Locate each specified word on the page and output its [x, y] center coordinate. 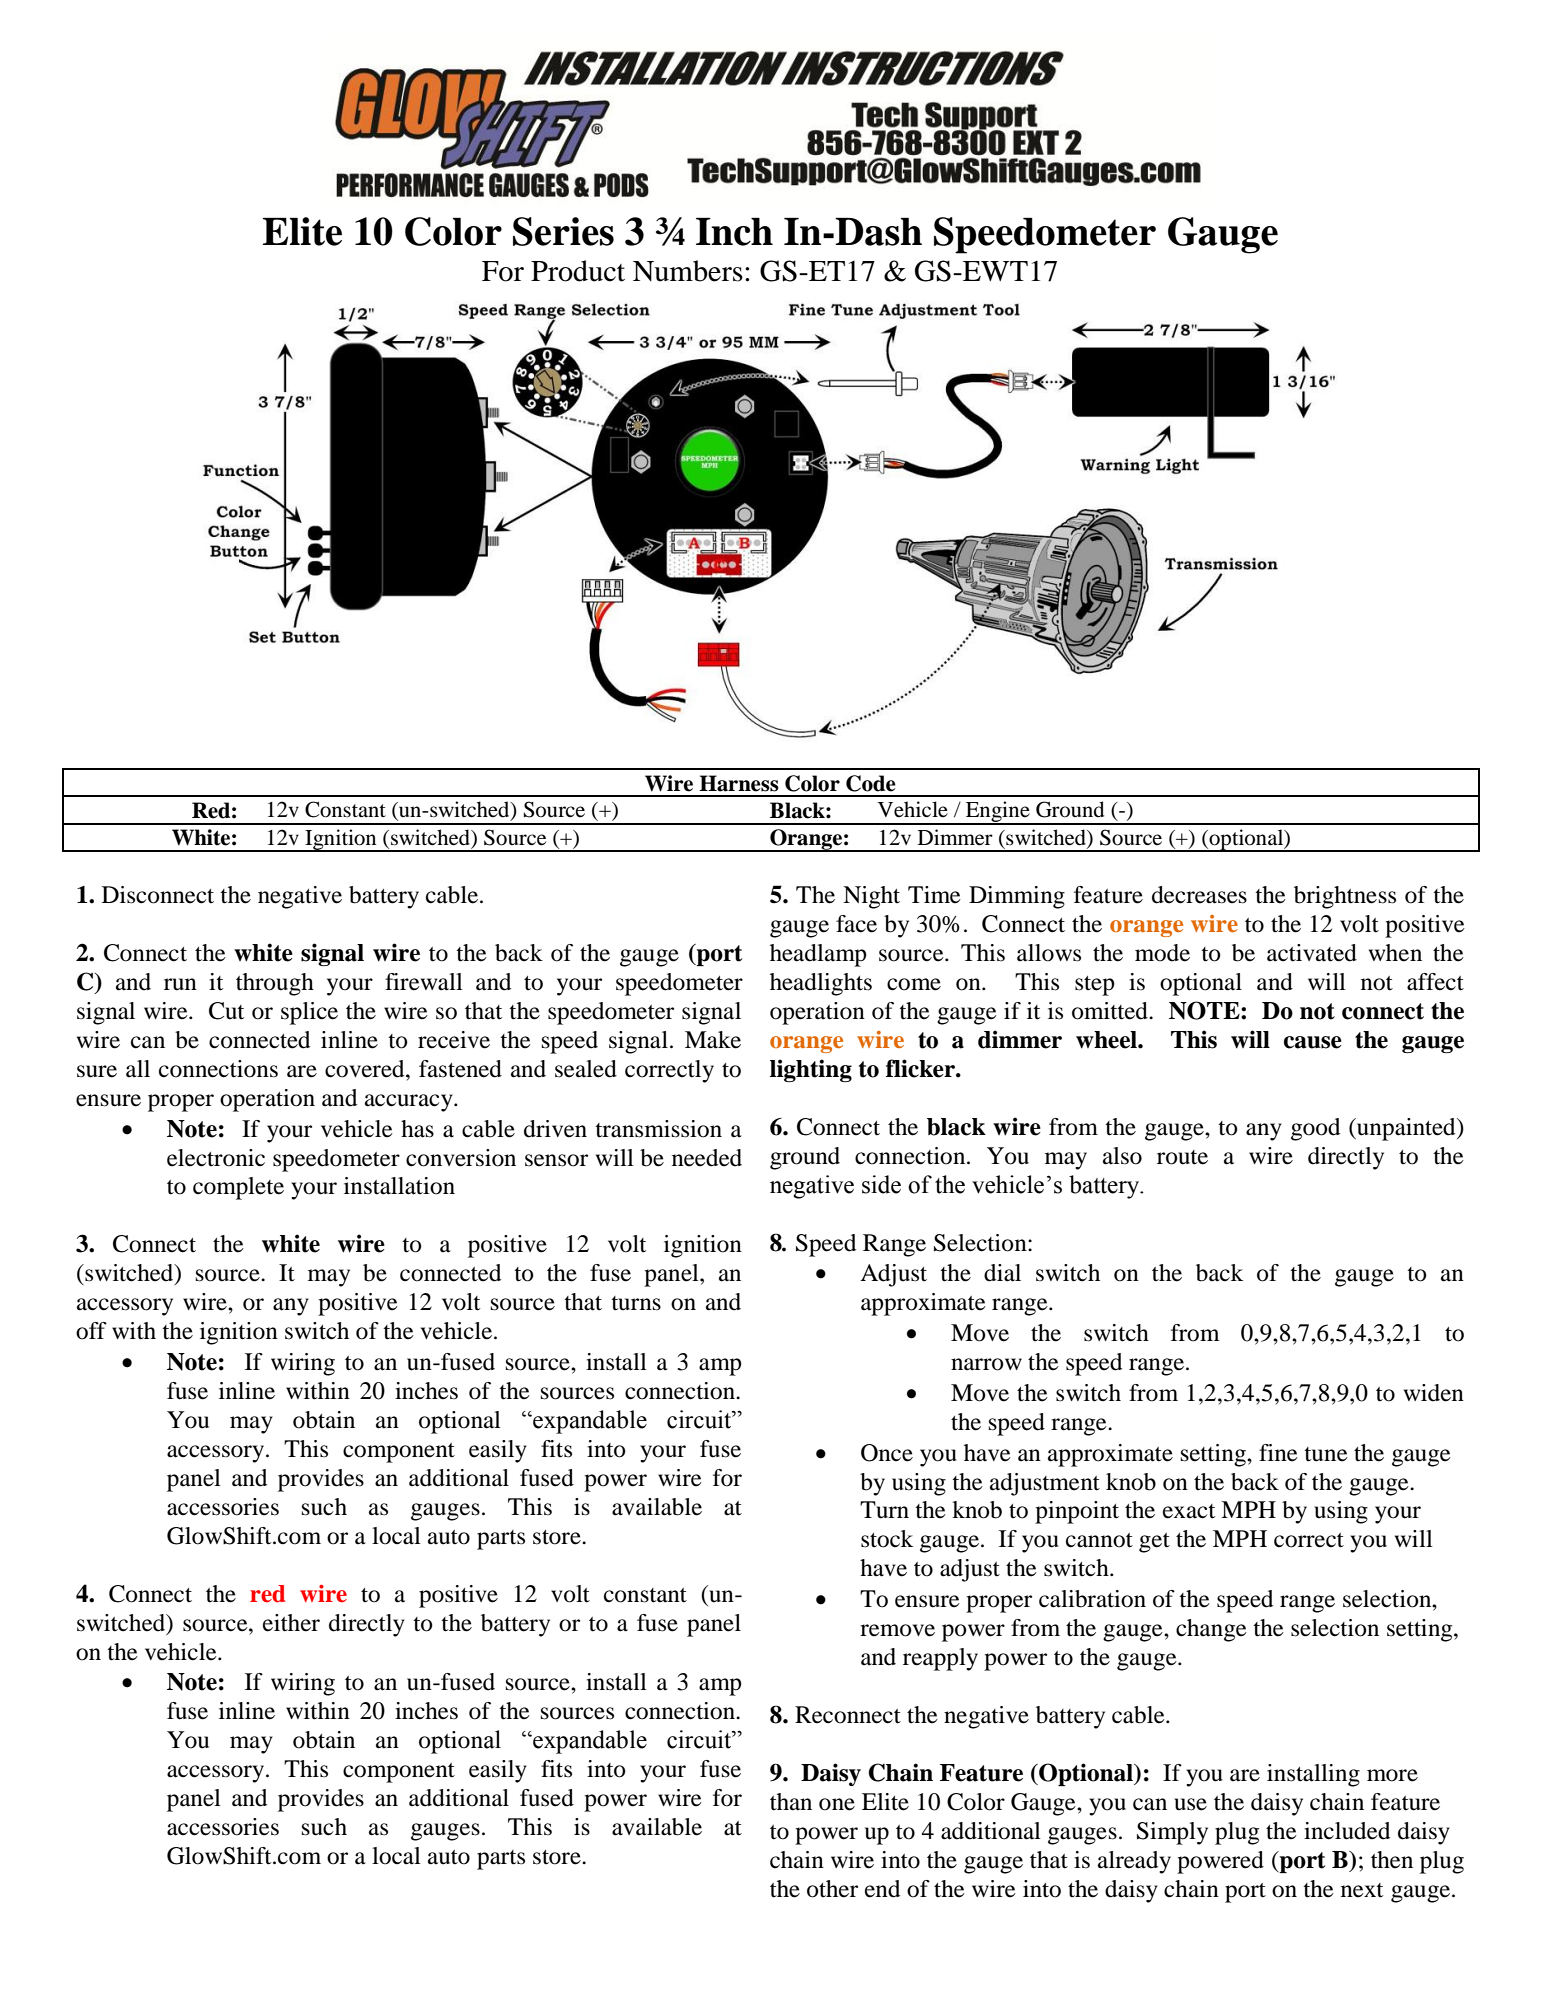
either [291, 1623]
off [91, 1331]
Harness [739, 783]
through [275, 984]
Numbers [688, 271]
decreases [1199, 895]
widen [1434, 1393]
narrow [986, 1364]
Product [578, 271]
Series [563, 231]
